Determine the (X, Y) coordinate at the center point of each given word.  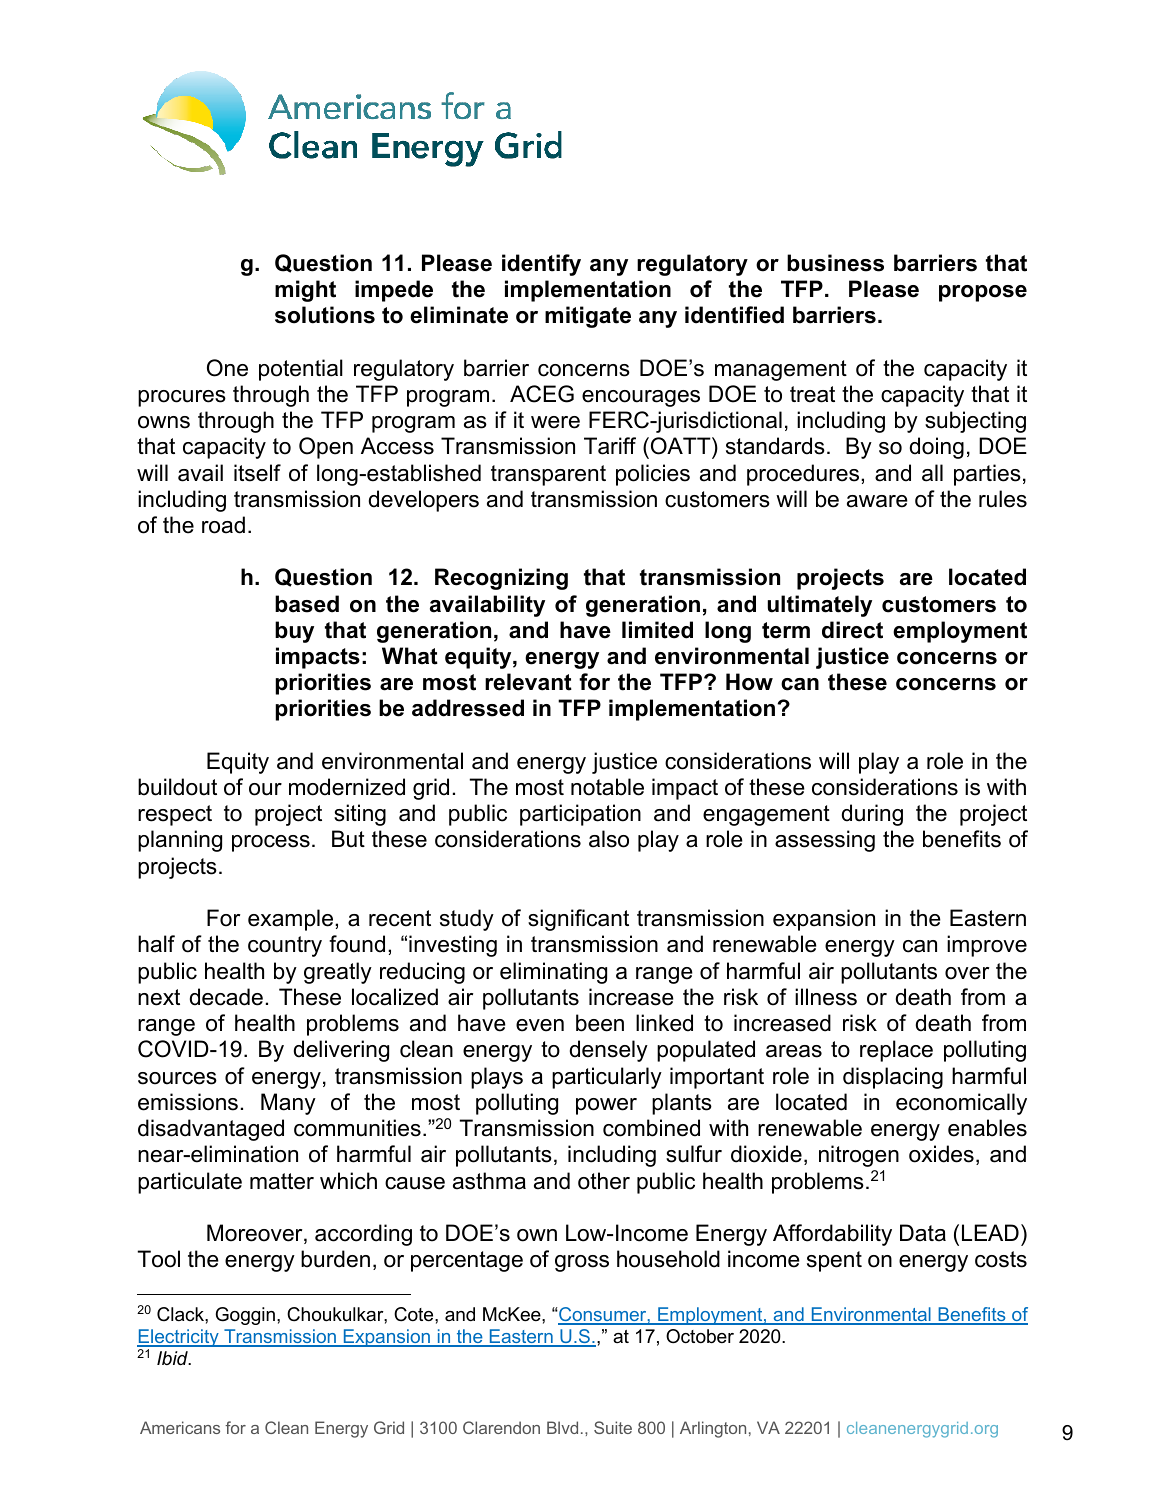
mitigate (588, 317)
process (271, 843)
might (305, 291)
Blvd (562, 1427)
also (609, 839)
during (872, 815)
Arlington (713, 1429)
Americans (180, 1427)
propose (983, 293)
